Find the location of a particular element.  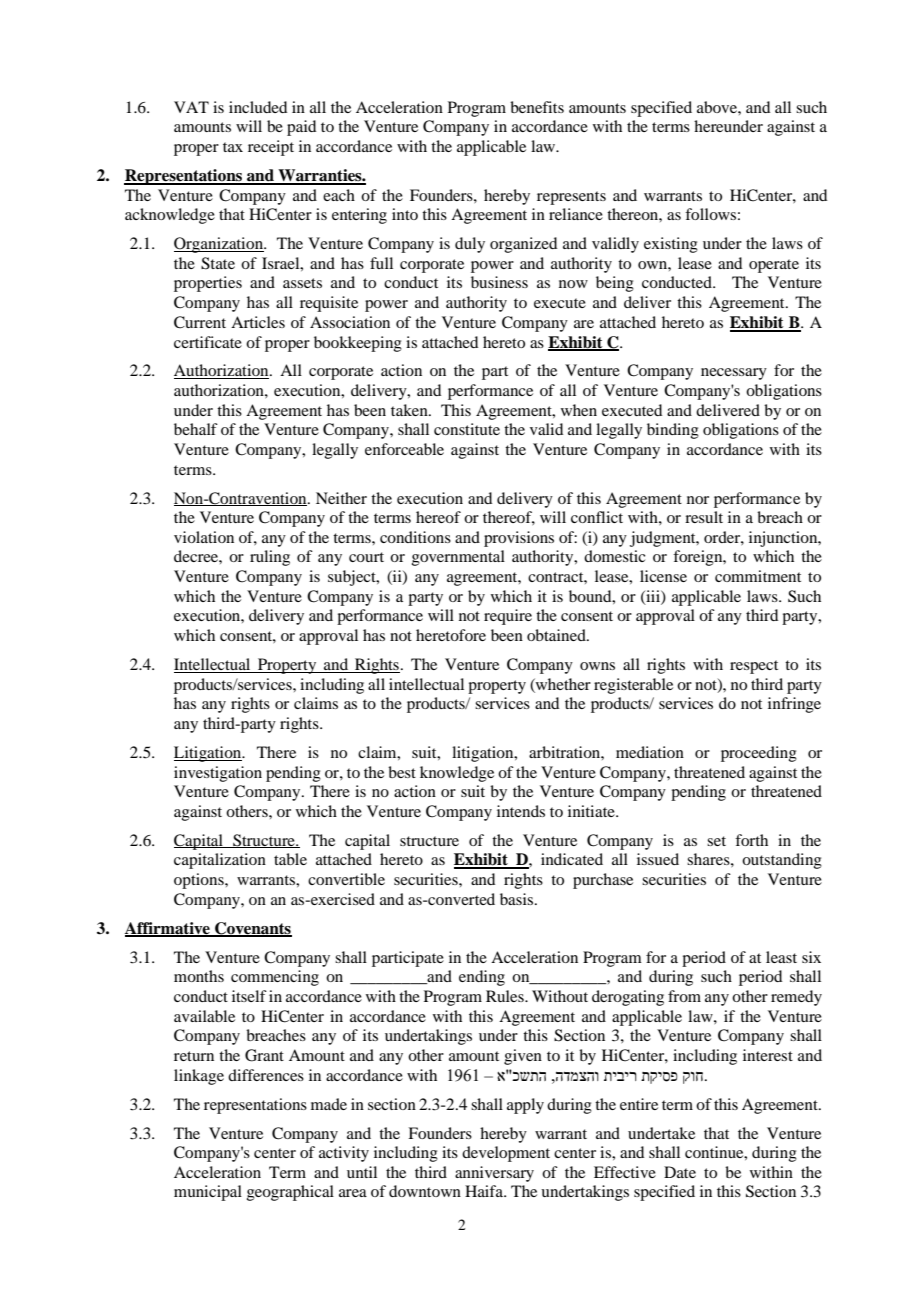

tax is located at coordinates (233, 147).
